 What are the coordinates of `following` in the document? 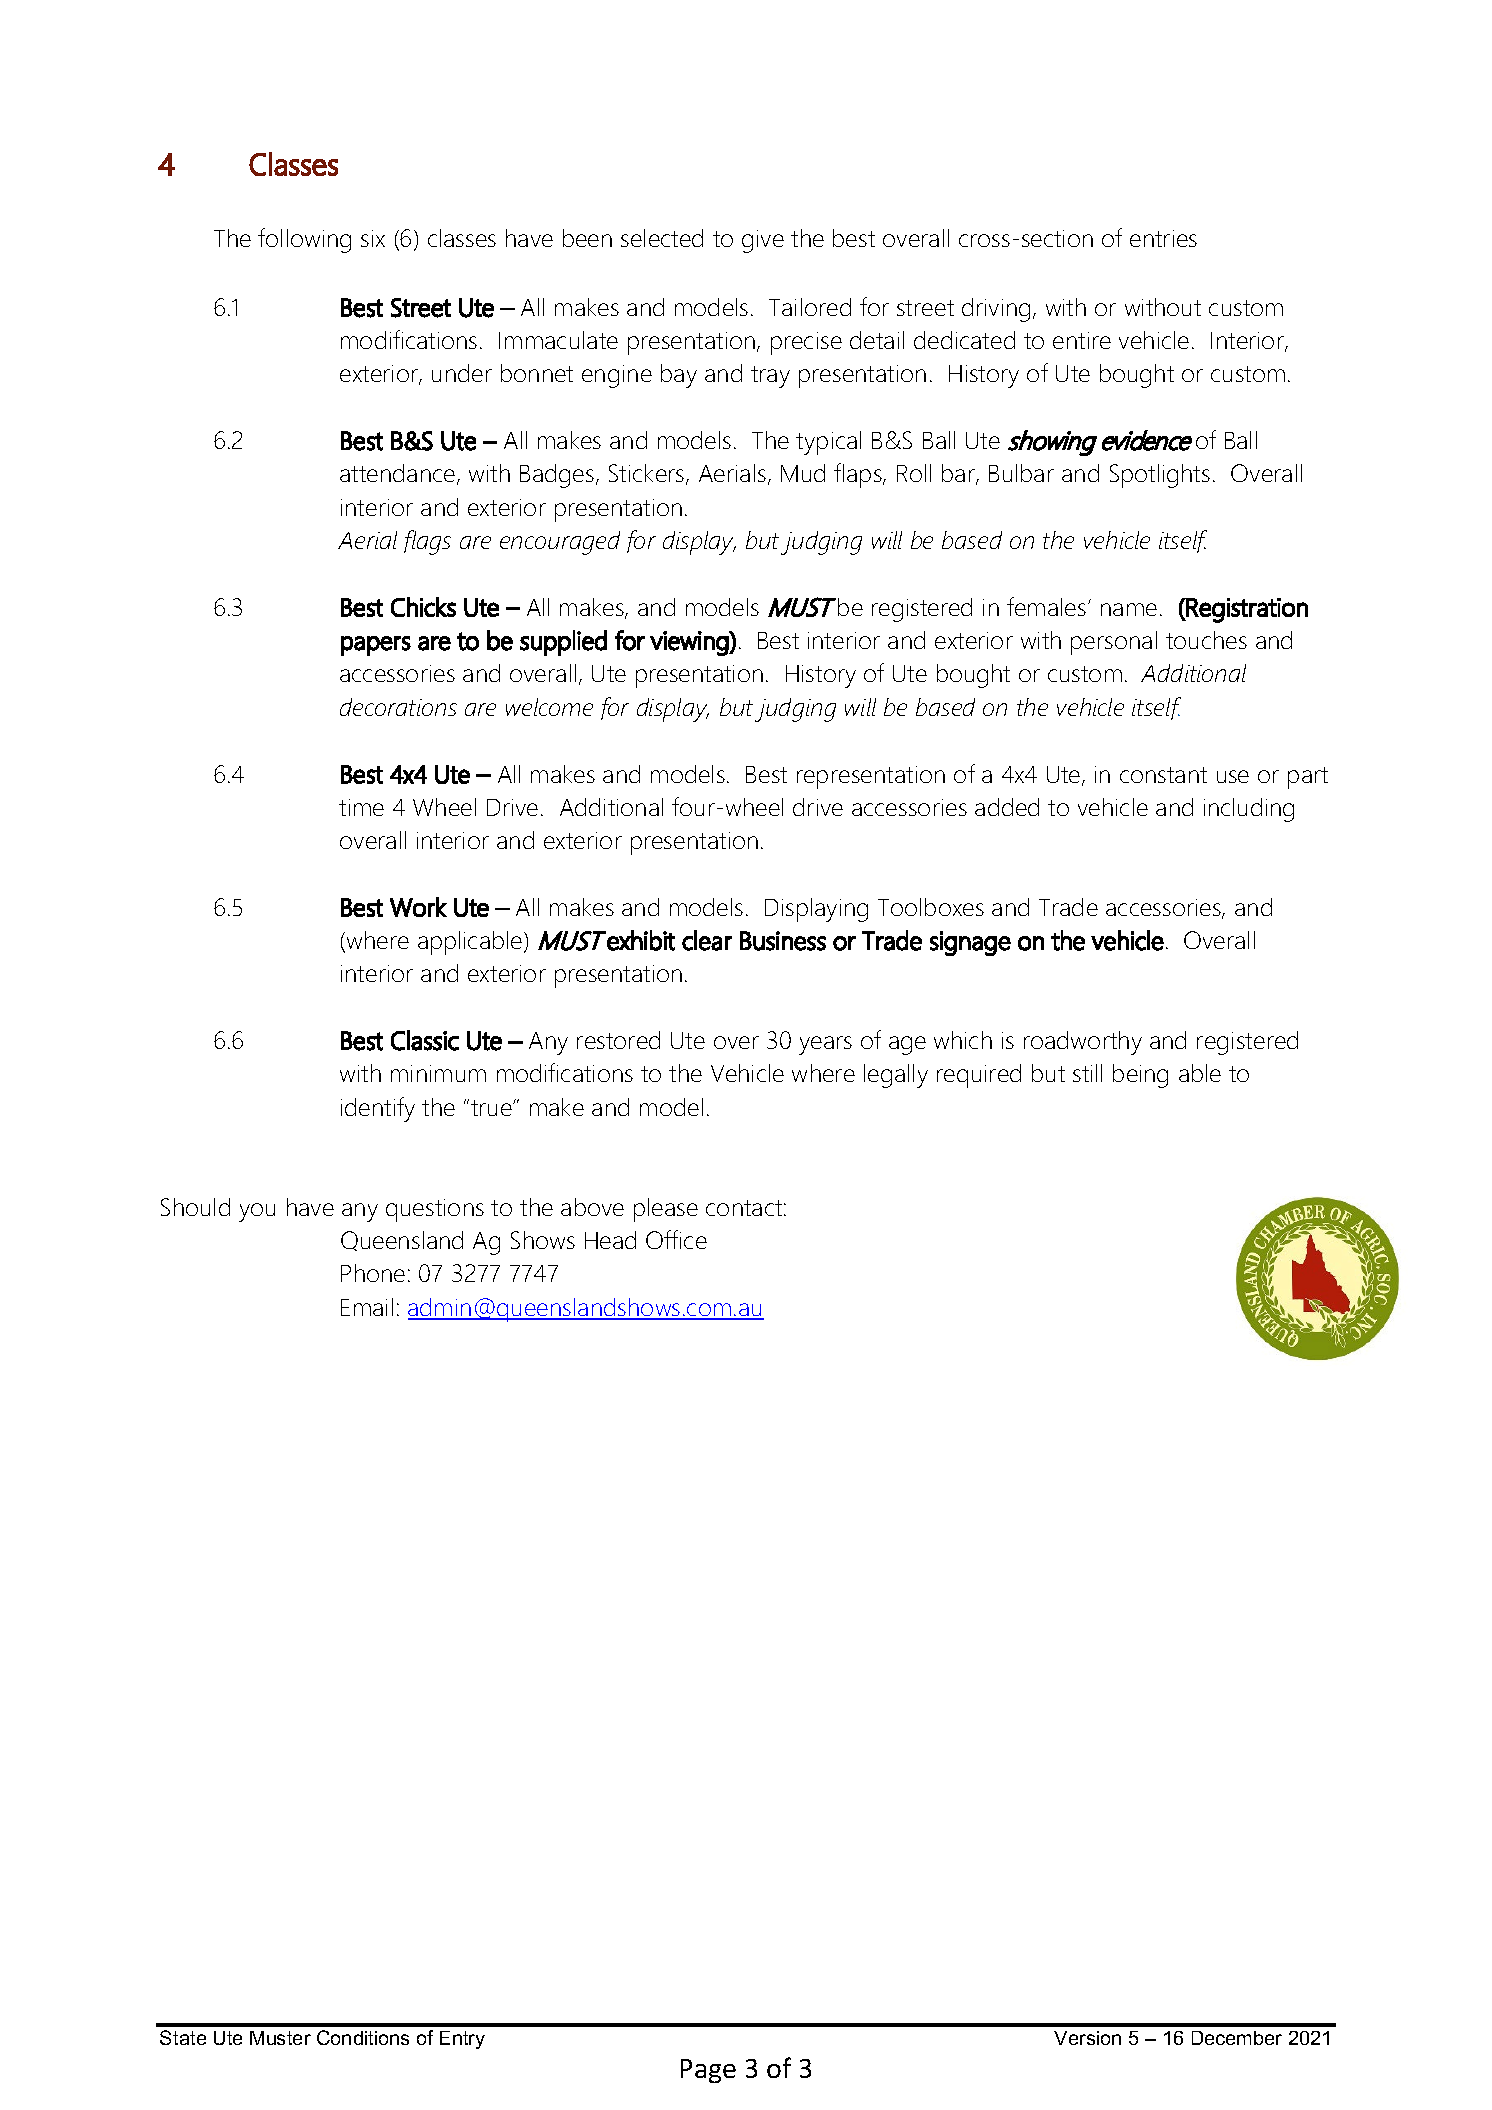 It's located at (304, 240).
